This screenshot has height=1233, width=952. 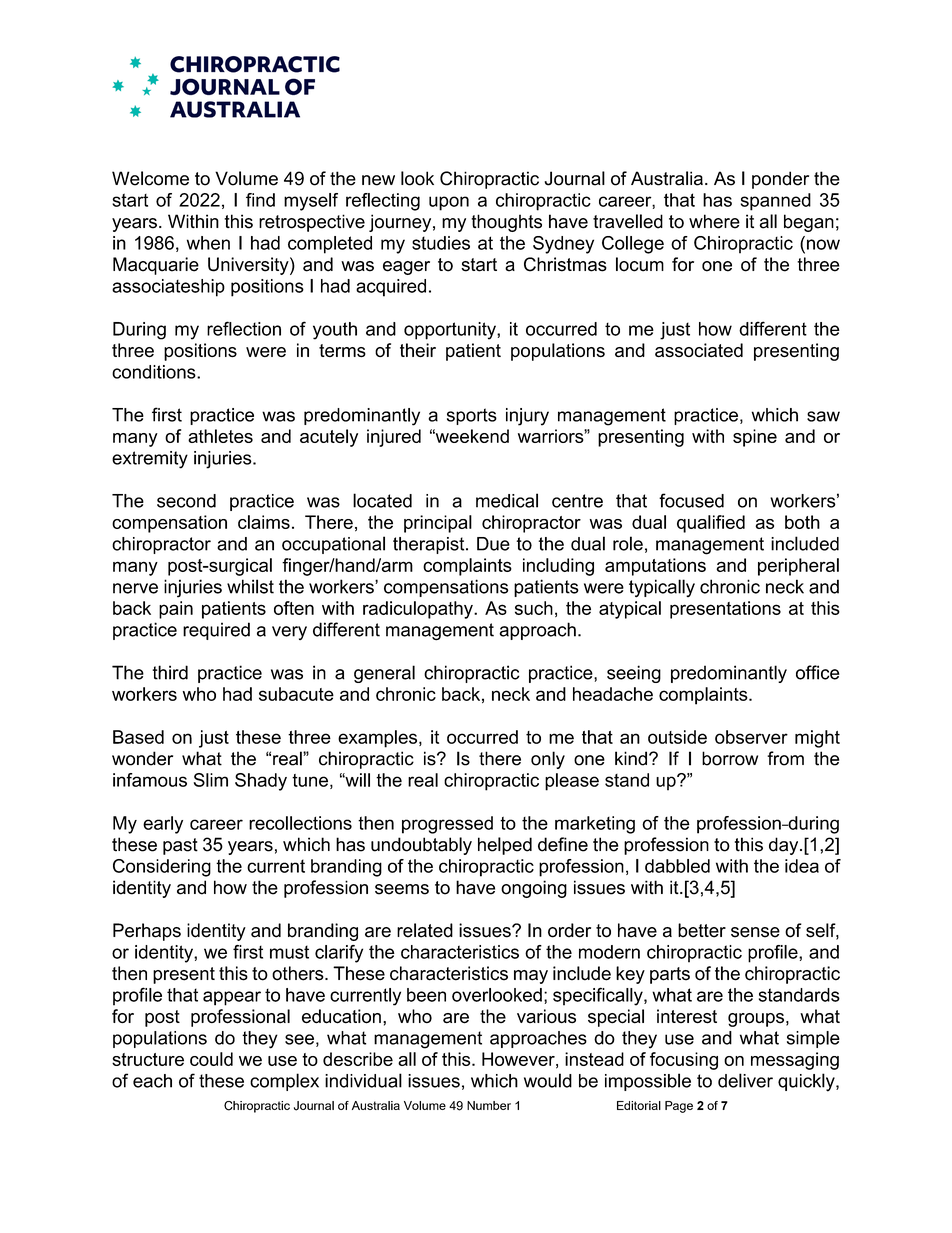 What do you see at coordinates (489, 1105) in the screenshot?
I see `Number` at bounding box center [489, 1105].
